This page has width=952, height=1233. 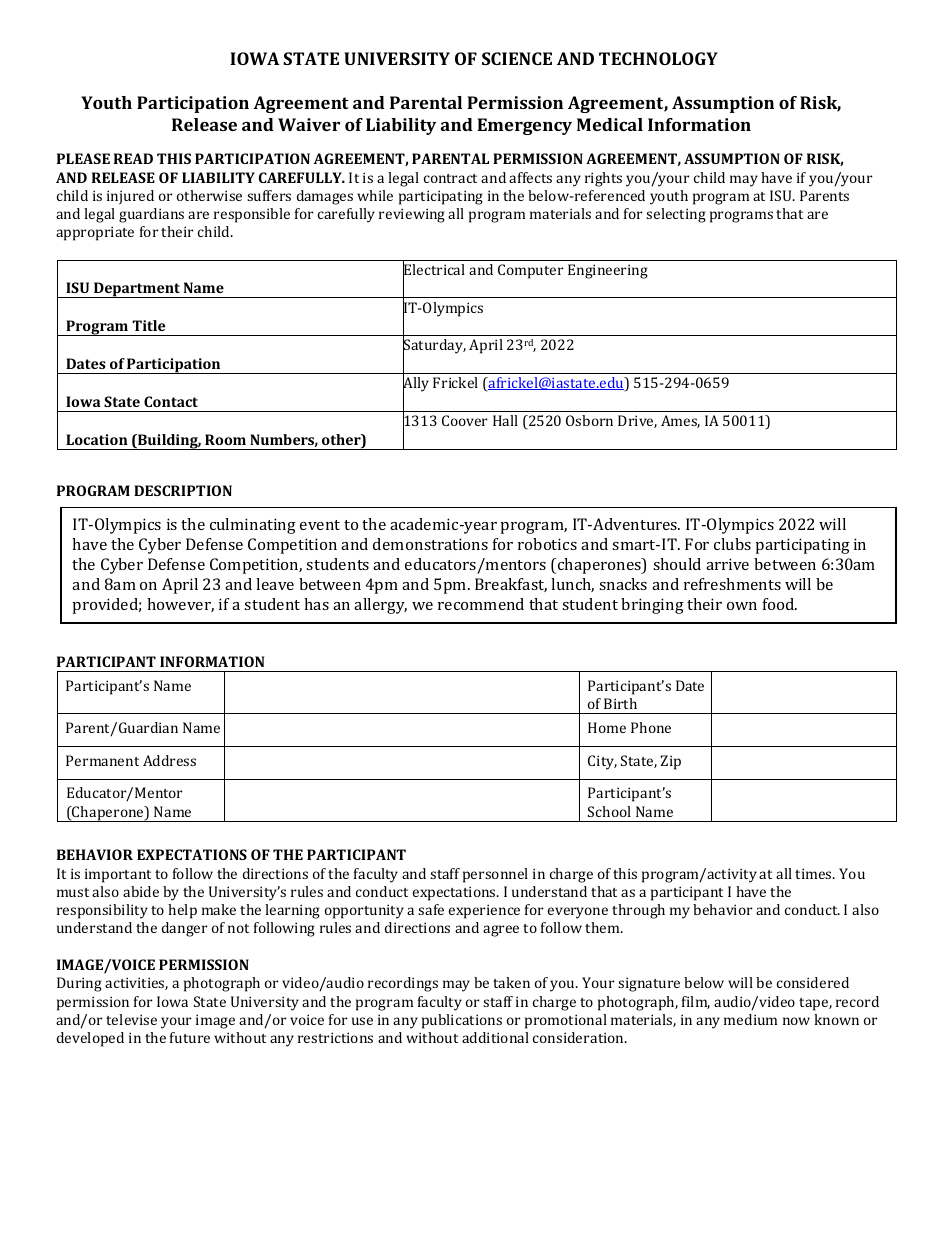 What do you see at coordinates (481, 604) in the page?
I see `recommend` at bounding box center [481, 604].
